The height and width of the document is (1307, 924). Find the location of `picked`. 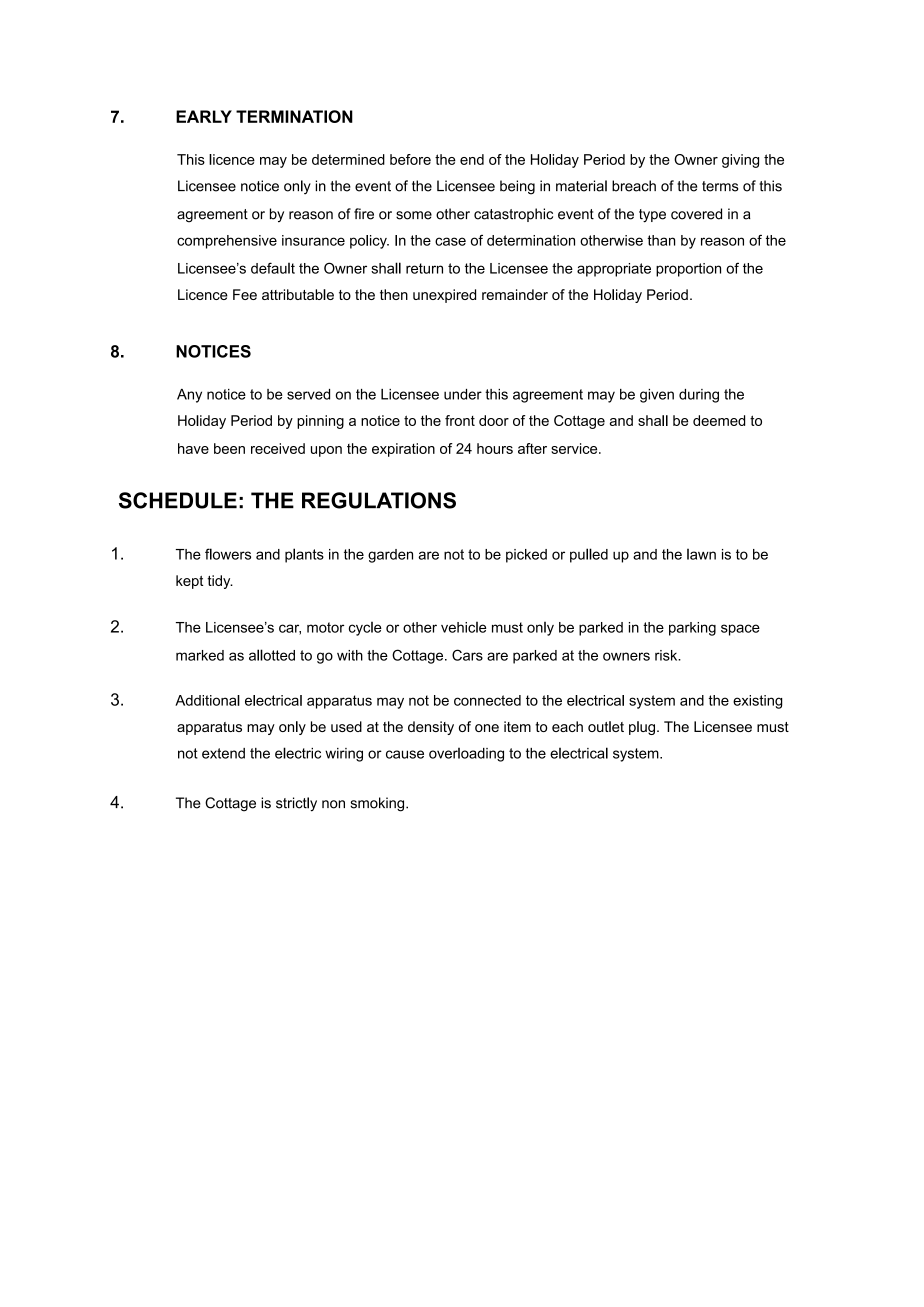

picked is located at coordinates (526, 556).
